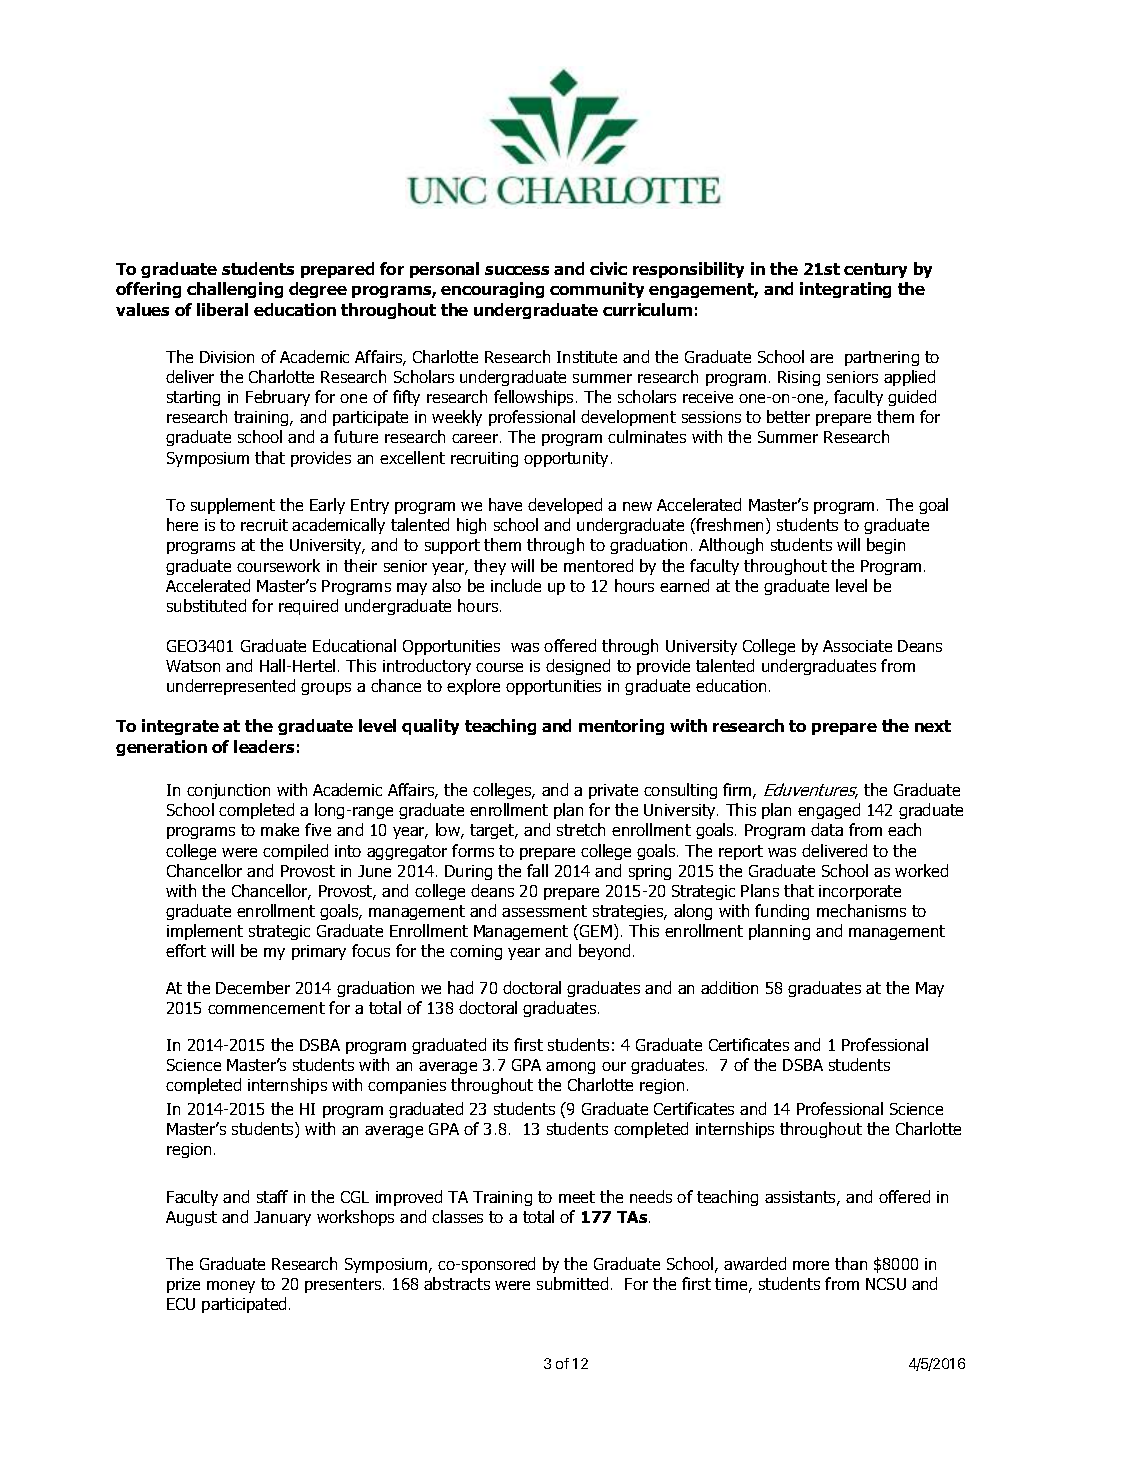 The height and width of the screenshot is (1465, 1132). Describe the element at coordinates (492, 290) in the screenshot. I see `encouraging` at that location.
